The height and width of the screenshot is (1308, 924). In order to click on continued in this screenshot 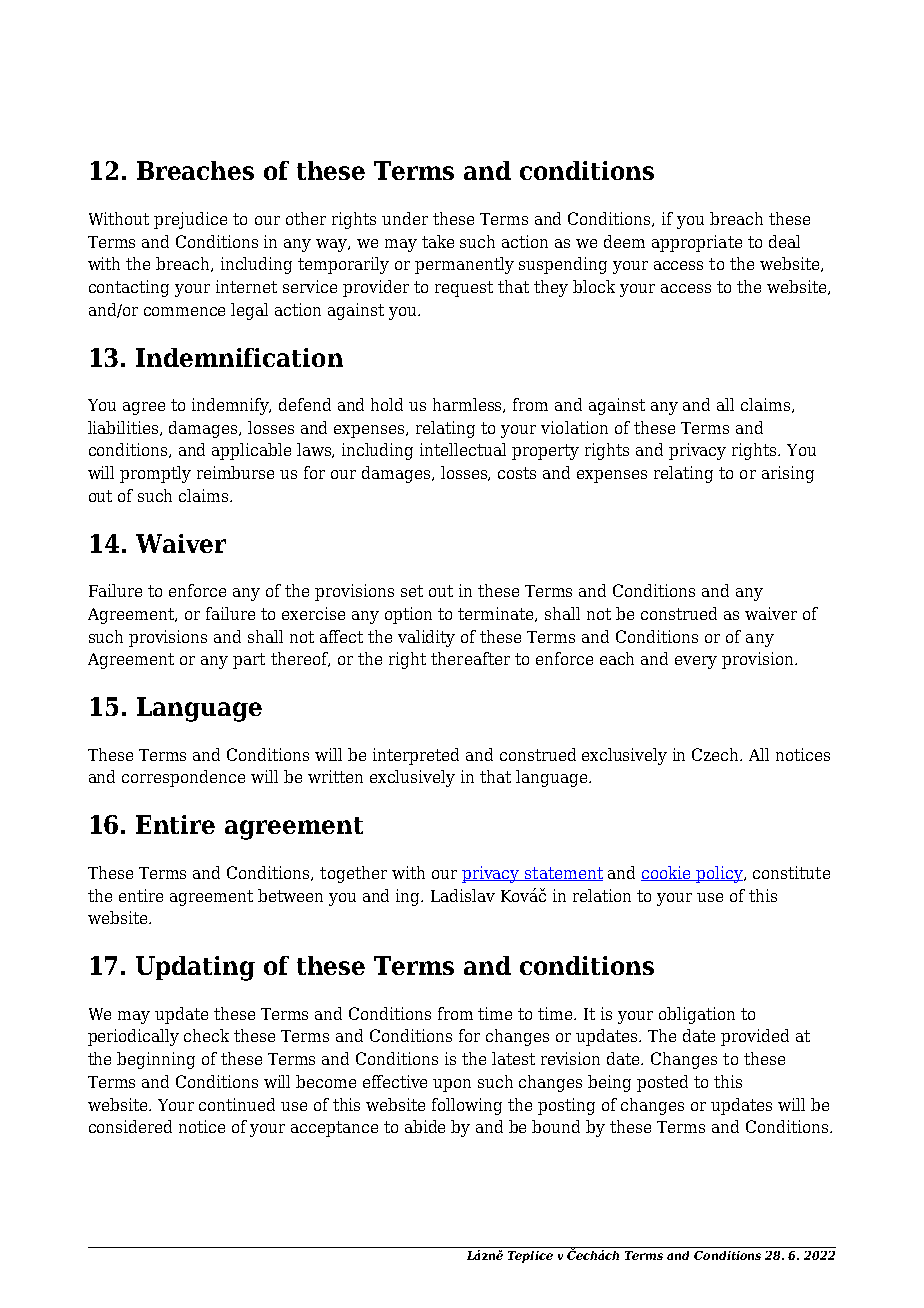, I will do `click(237, 1104)`.
